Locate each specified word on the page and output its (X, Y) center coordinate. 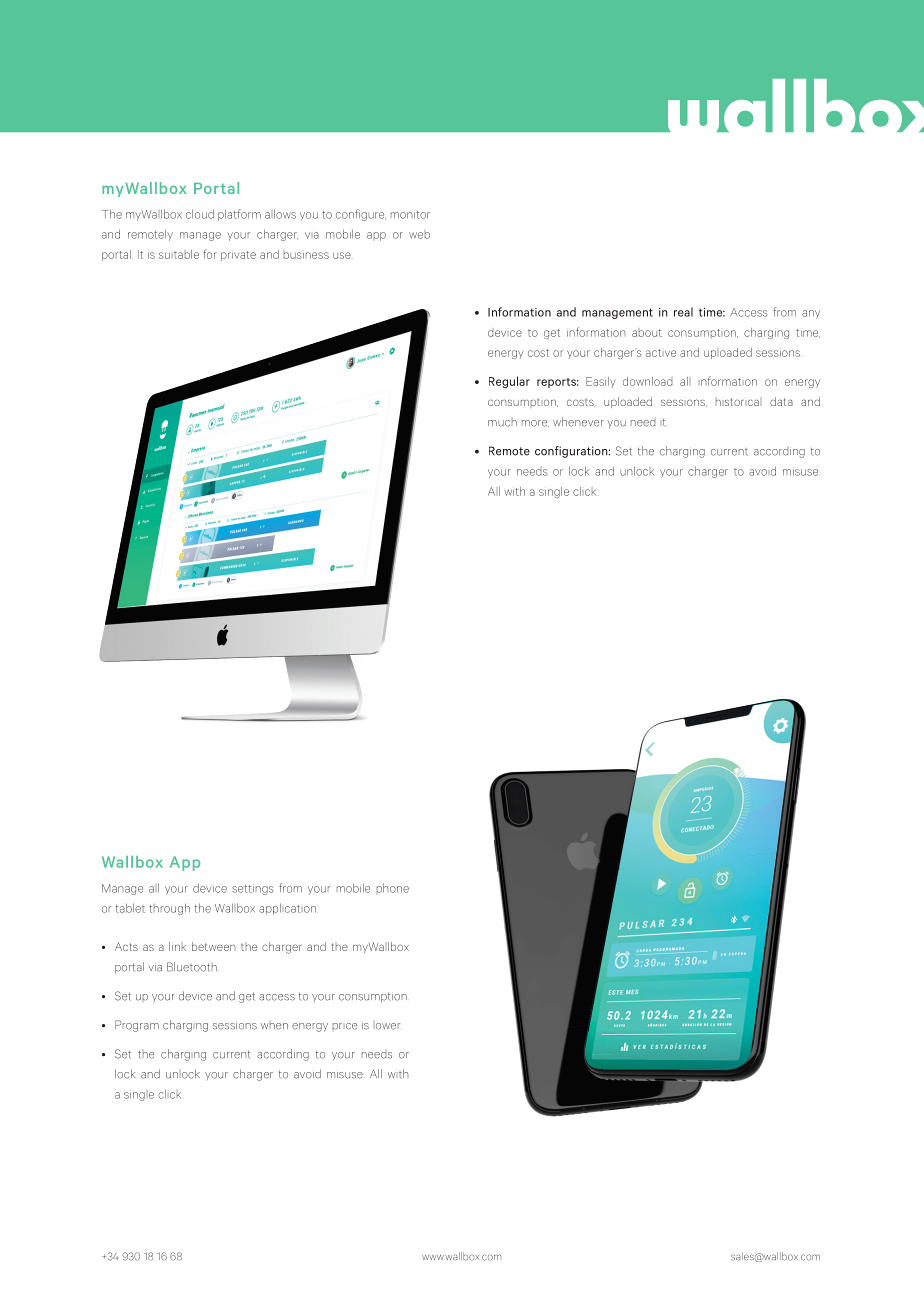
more (535, 423)
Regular (509, 382)
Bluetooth (192, 967)
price (345, 1026)
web (419, 235)
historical (737, 402)
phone (393, 888)
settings (252, 890)
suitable (179, 254)
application (287, 909)
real (683, 312)
